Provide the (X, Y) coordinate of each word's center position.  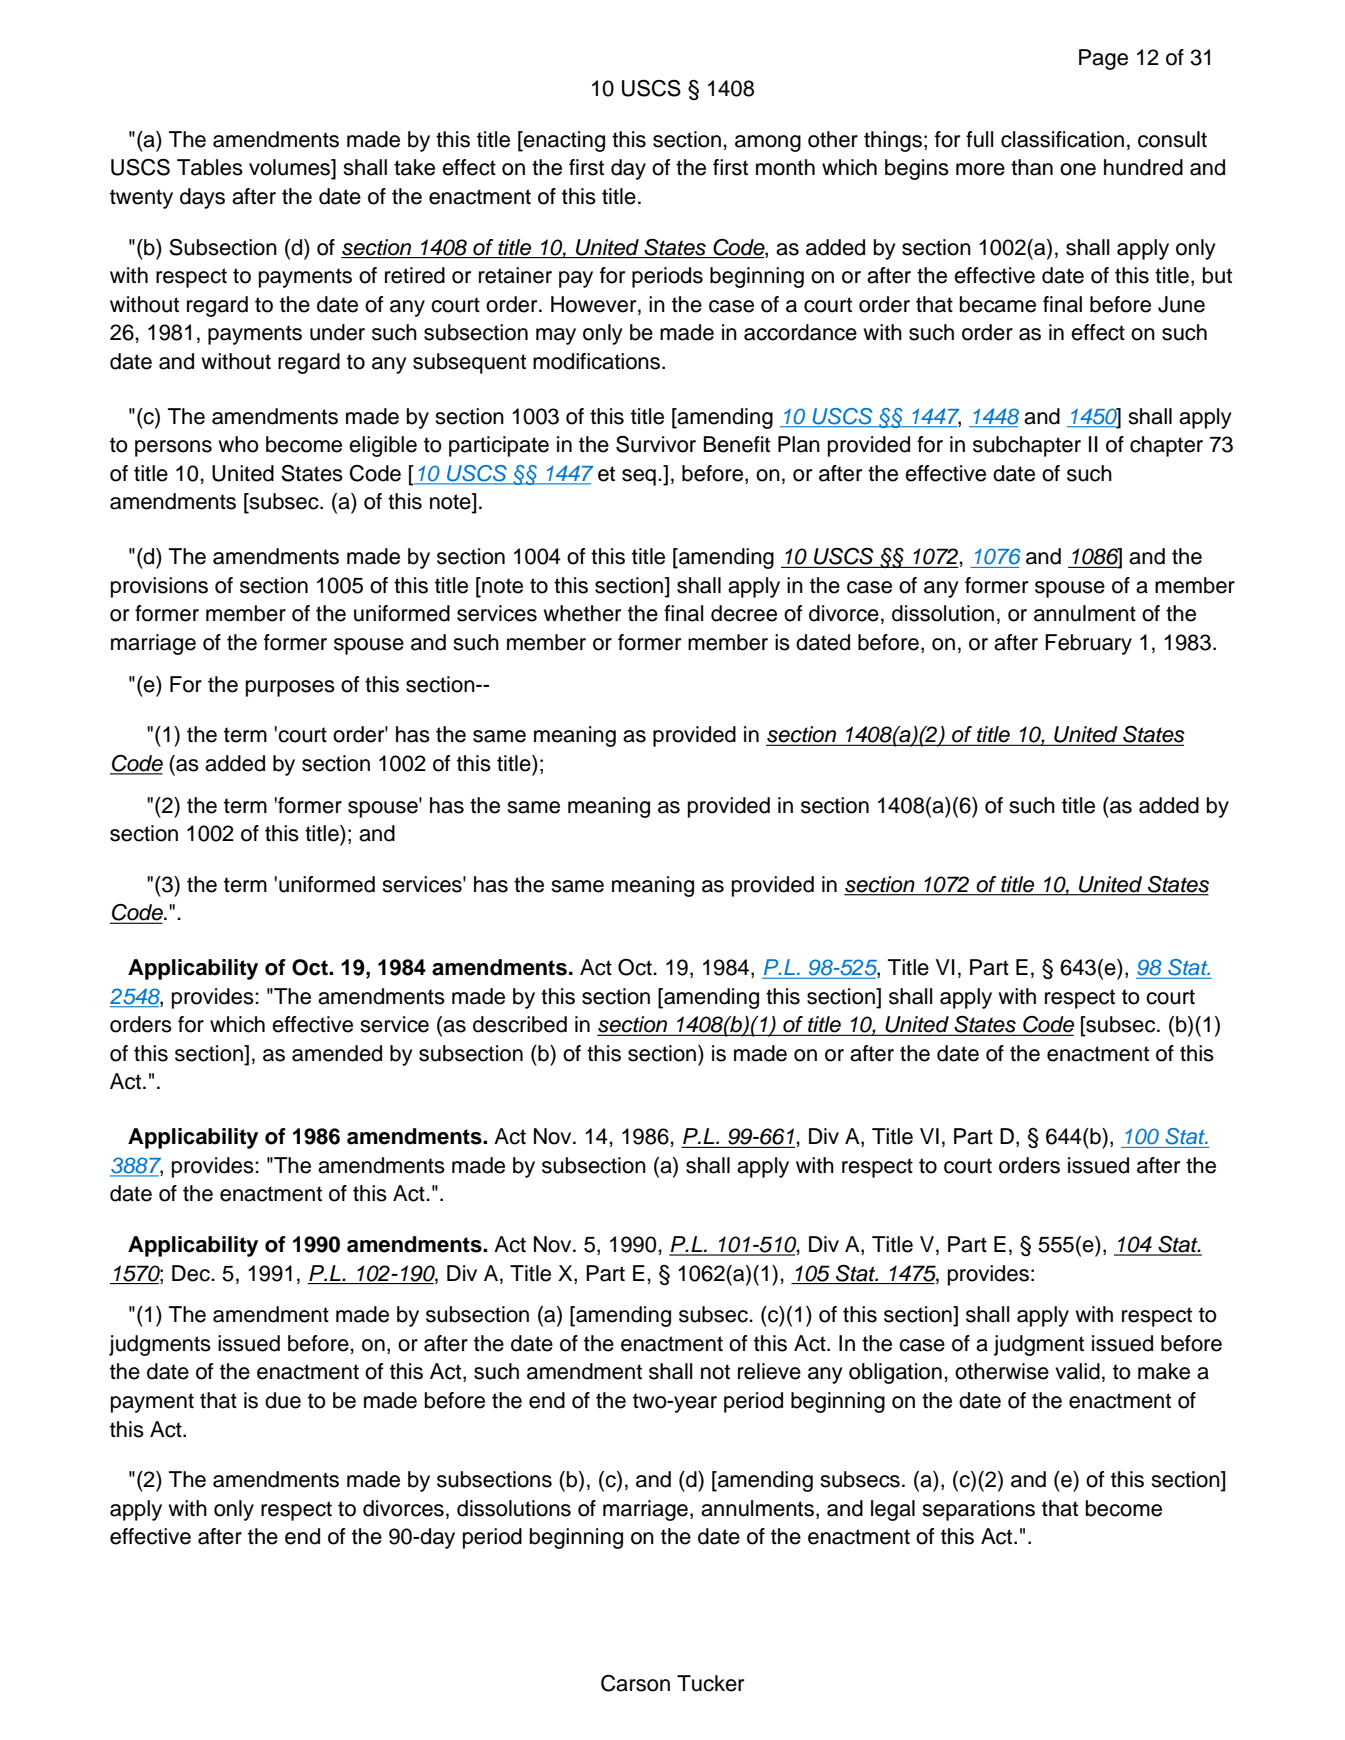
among (768, 143)
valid (1077, 1371)
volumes (291, 168)
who (239, 444)
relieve (769, 1371)
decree (744, 613)
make (1164, 1371)
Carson (635, 1683)
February (1088, 644)
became (998, 304)
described (520, 1024)
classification (1062, 139)
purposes (290, 688)
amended (337, 1053)
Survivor (656, 444)
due (283, 1400)
